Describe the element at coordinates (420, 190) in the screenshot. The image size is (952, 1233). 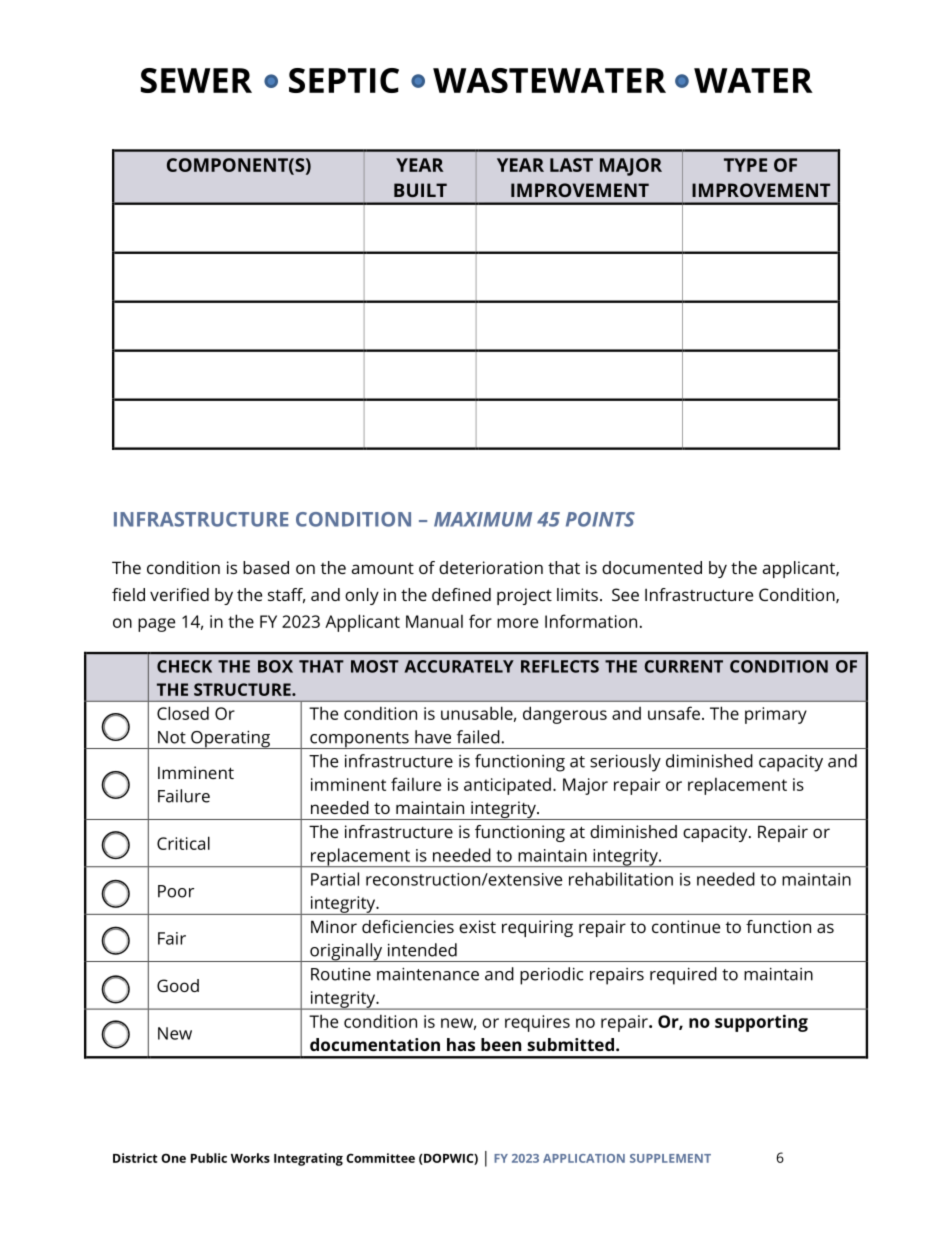
I see `BUILT` at that location.
